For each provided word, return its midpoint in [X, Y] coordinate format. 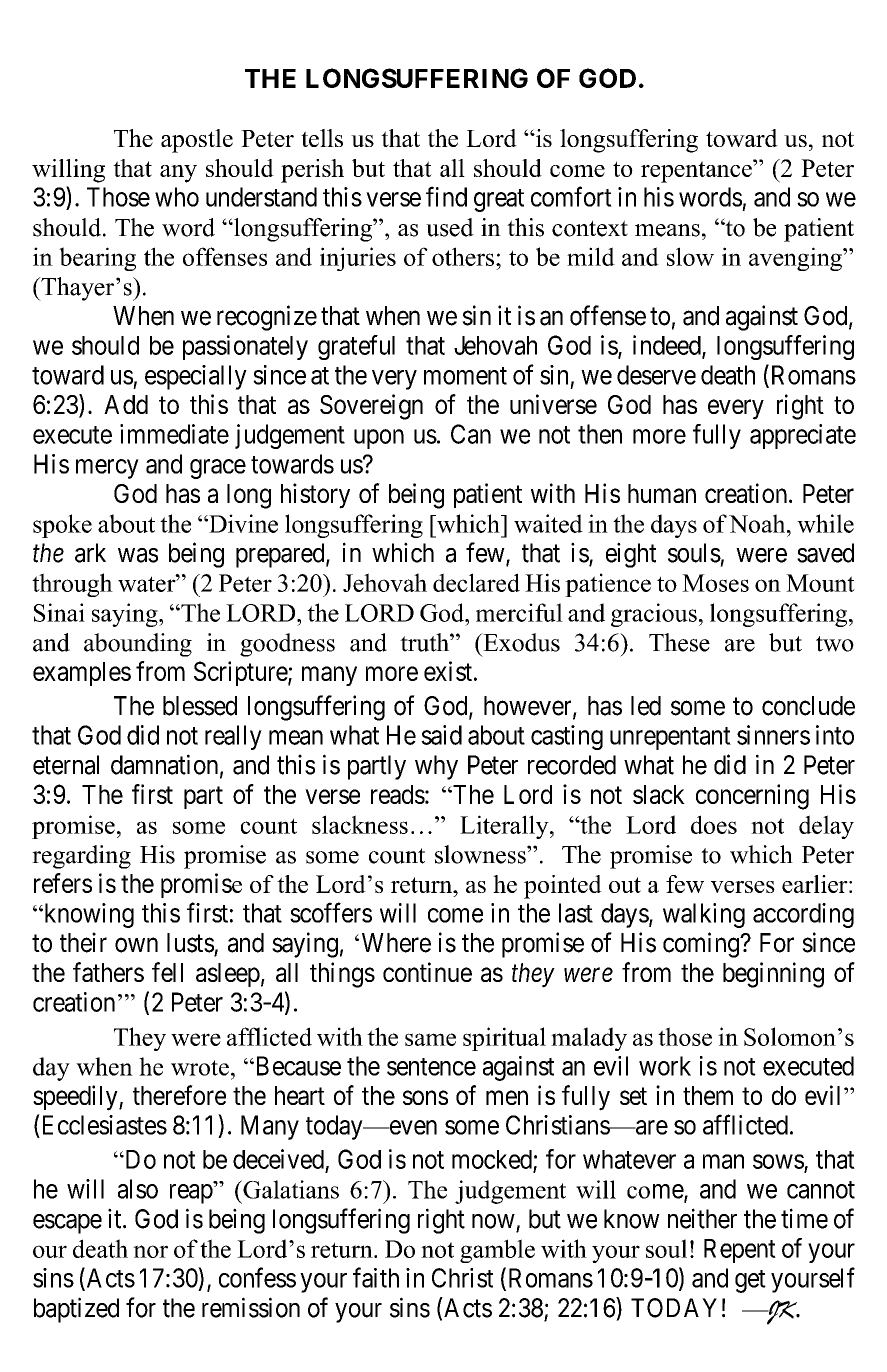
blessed [200, 706]
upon [379, 439]
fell [167, 972]
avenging [796, 259]
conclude [808, 706]
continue [427, 972]
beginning [773, 975]
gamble [497, 1251]
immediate [174, 434]
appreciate [803, 436]
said [441, 735]
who [177, 197]
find [446, 196]
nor [150, 1251]
